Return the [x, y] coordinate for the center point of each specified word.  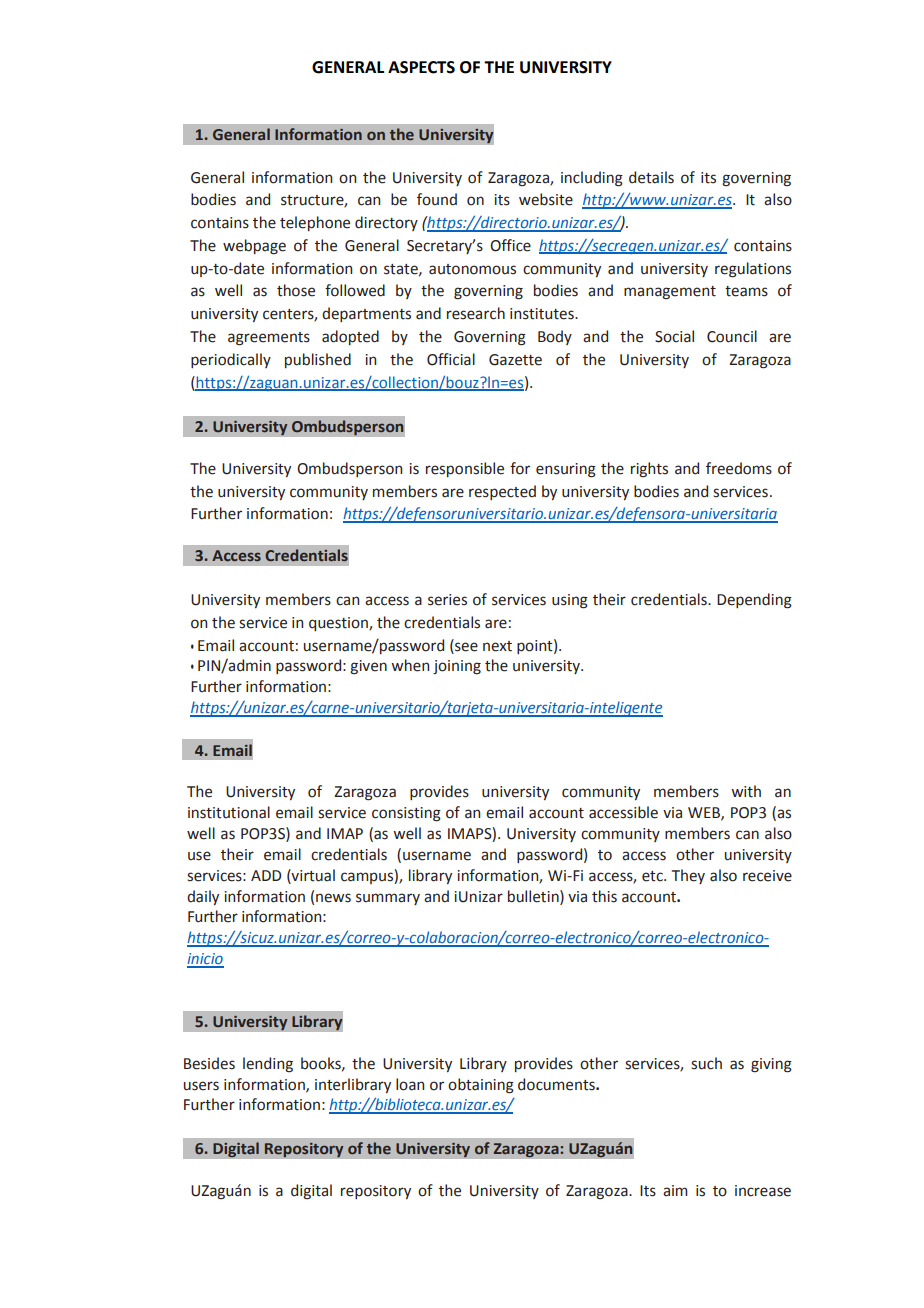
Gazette [515, 360]
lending [268, 1065]
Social [674, 336]
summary [388, 899]
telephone [315, 223]
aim [675, 1191]
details [651, 177]
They [688, 876]
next [497, 646]
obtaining [481, 1086]
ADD [266, 875]
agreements [269, 339]
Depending [754, 601]
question [339, 624]
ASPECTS [421, 67]
